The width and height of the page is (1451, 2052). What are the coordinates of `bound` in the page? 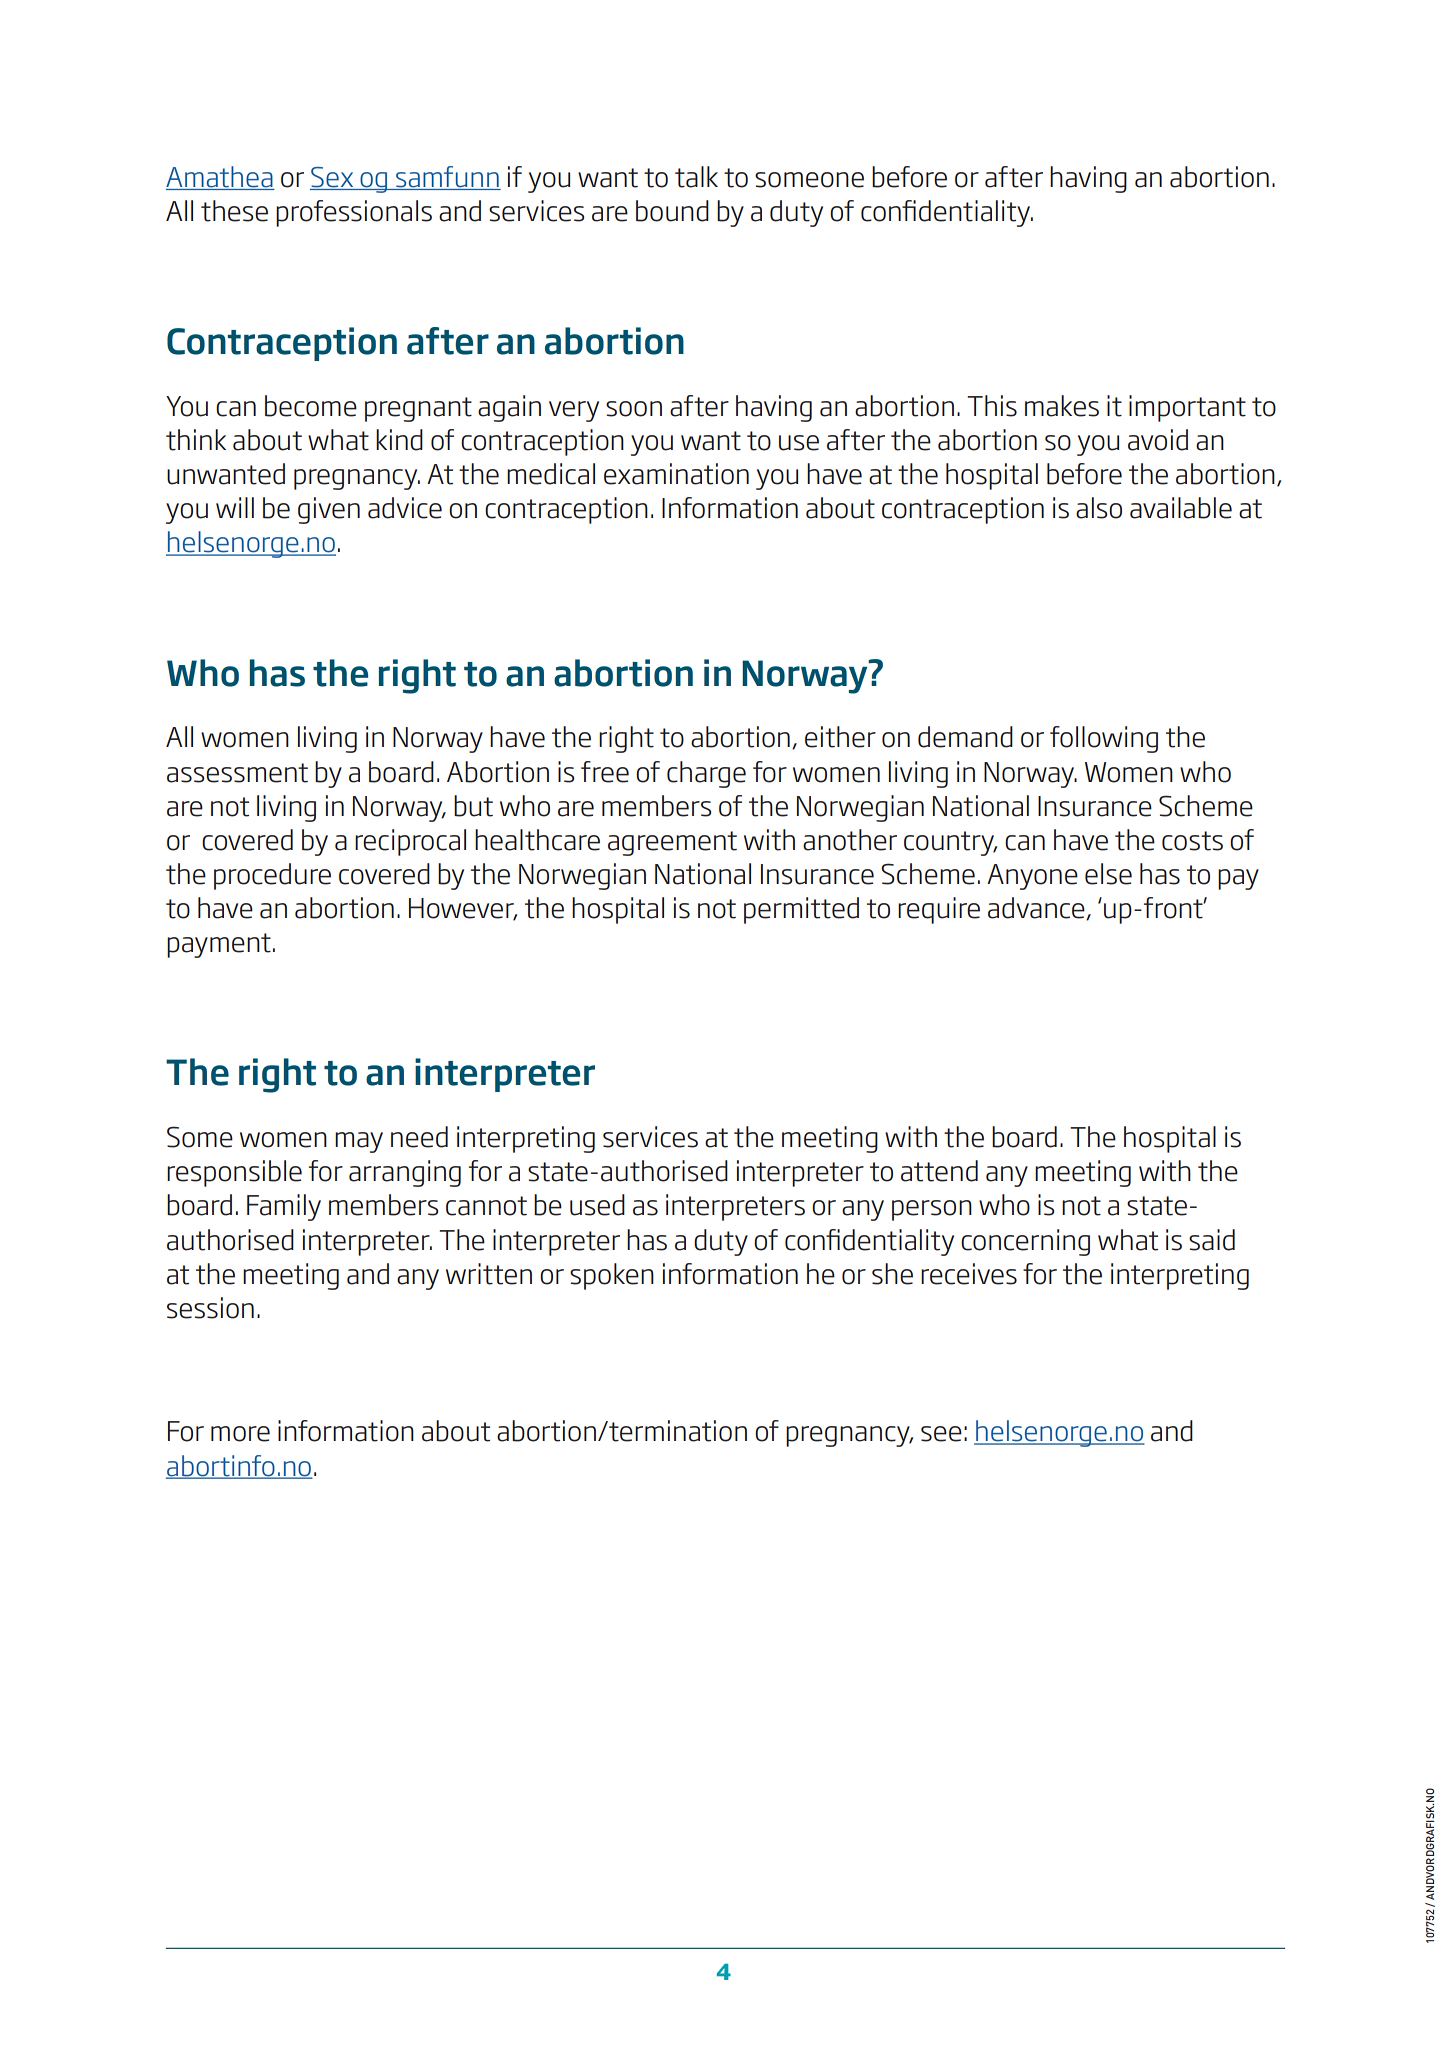 It's located at (672, 211).
